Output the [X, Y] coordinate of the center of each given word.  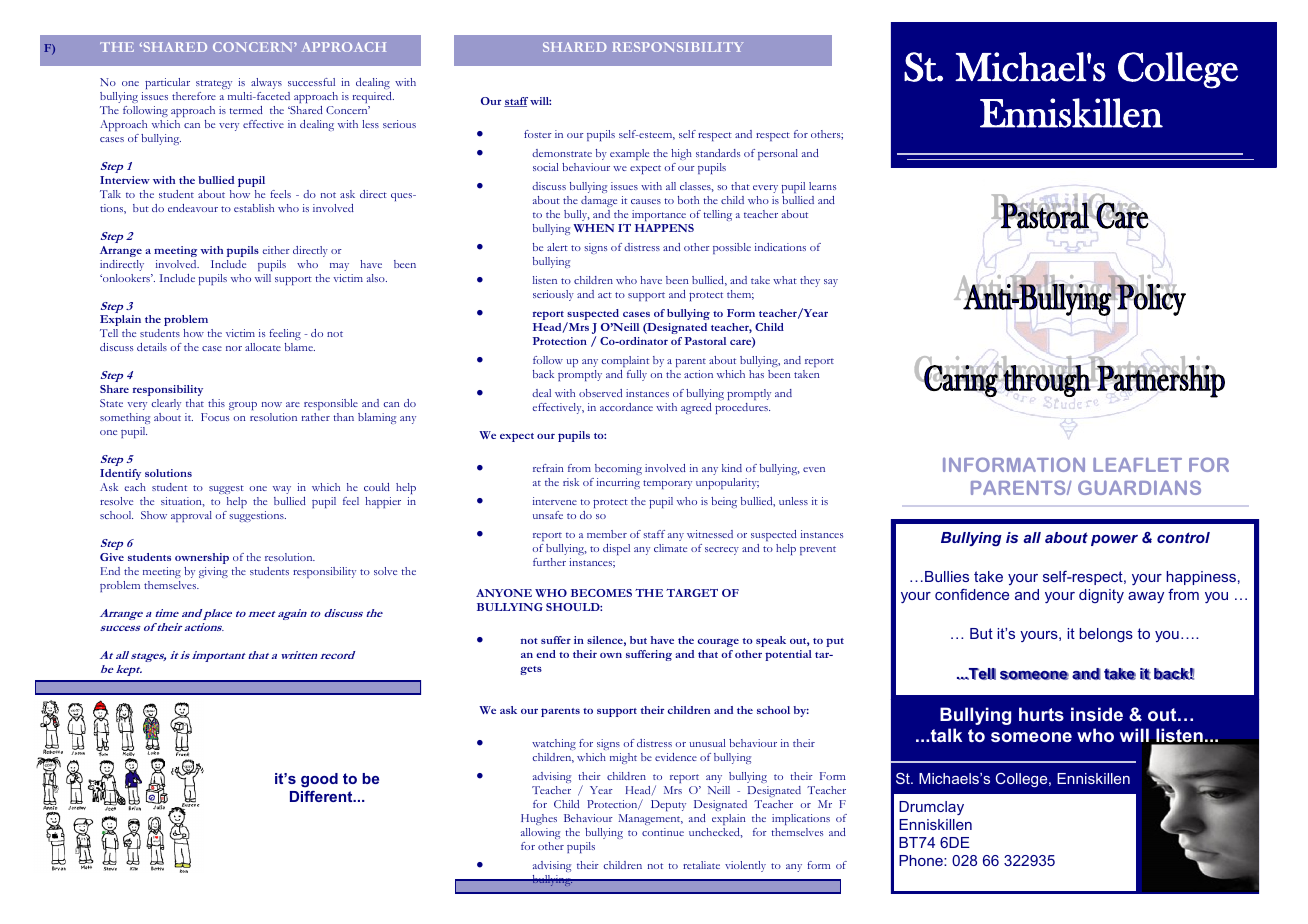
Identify [120, 474]
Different [322, 796]
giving [213, 572]
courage [718, 642]
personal [778, 154]
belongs [1106, 635]
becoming [618, 469]
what [785, 280]
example [629, 154]
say [831, 283]
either [276, 250]
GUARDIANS [1139, 487]
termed [246, 110]
